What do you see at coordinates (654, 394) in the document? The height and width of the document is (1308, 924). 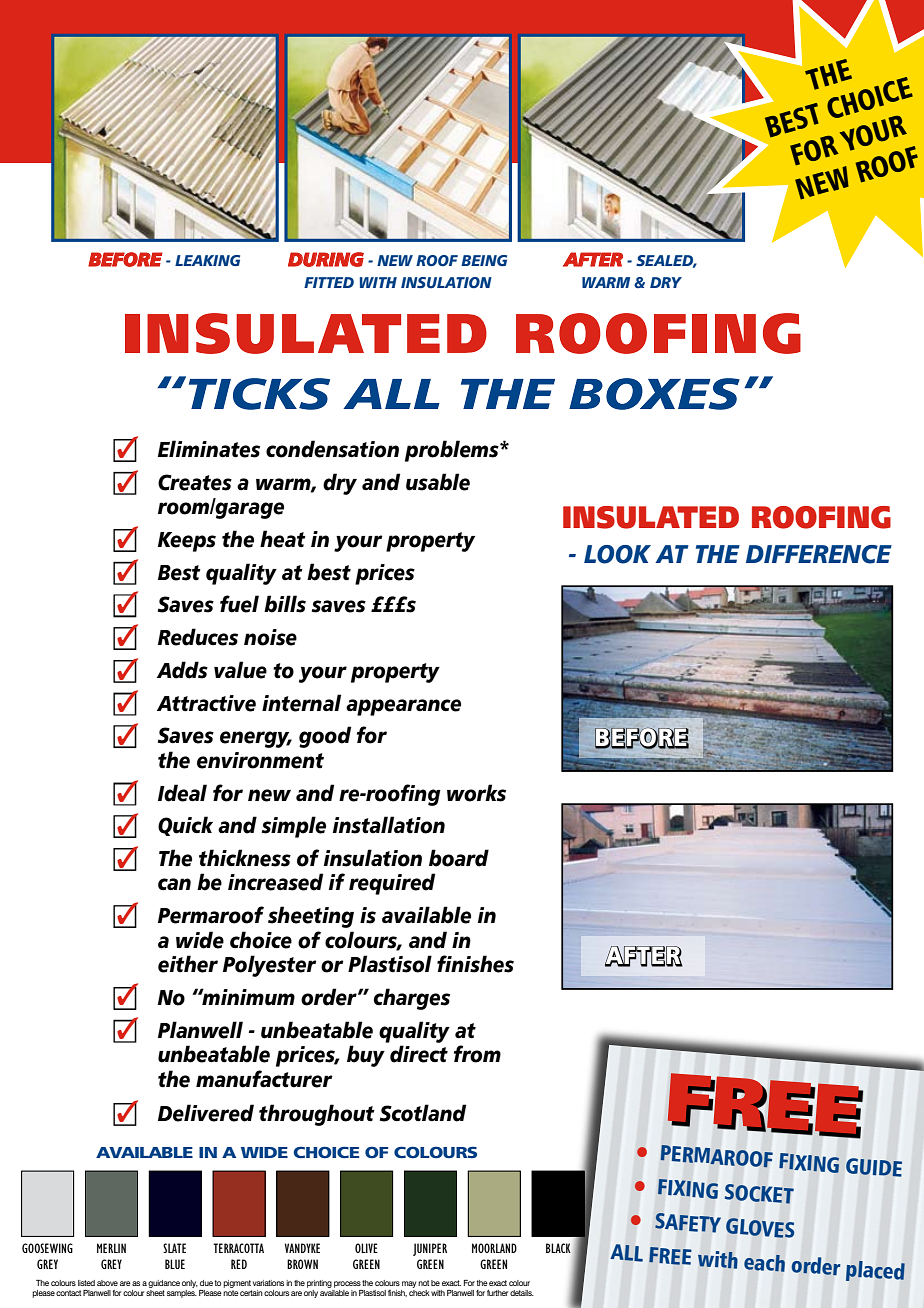 I see `BOXES` at bounding box center [654, 394].
